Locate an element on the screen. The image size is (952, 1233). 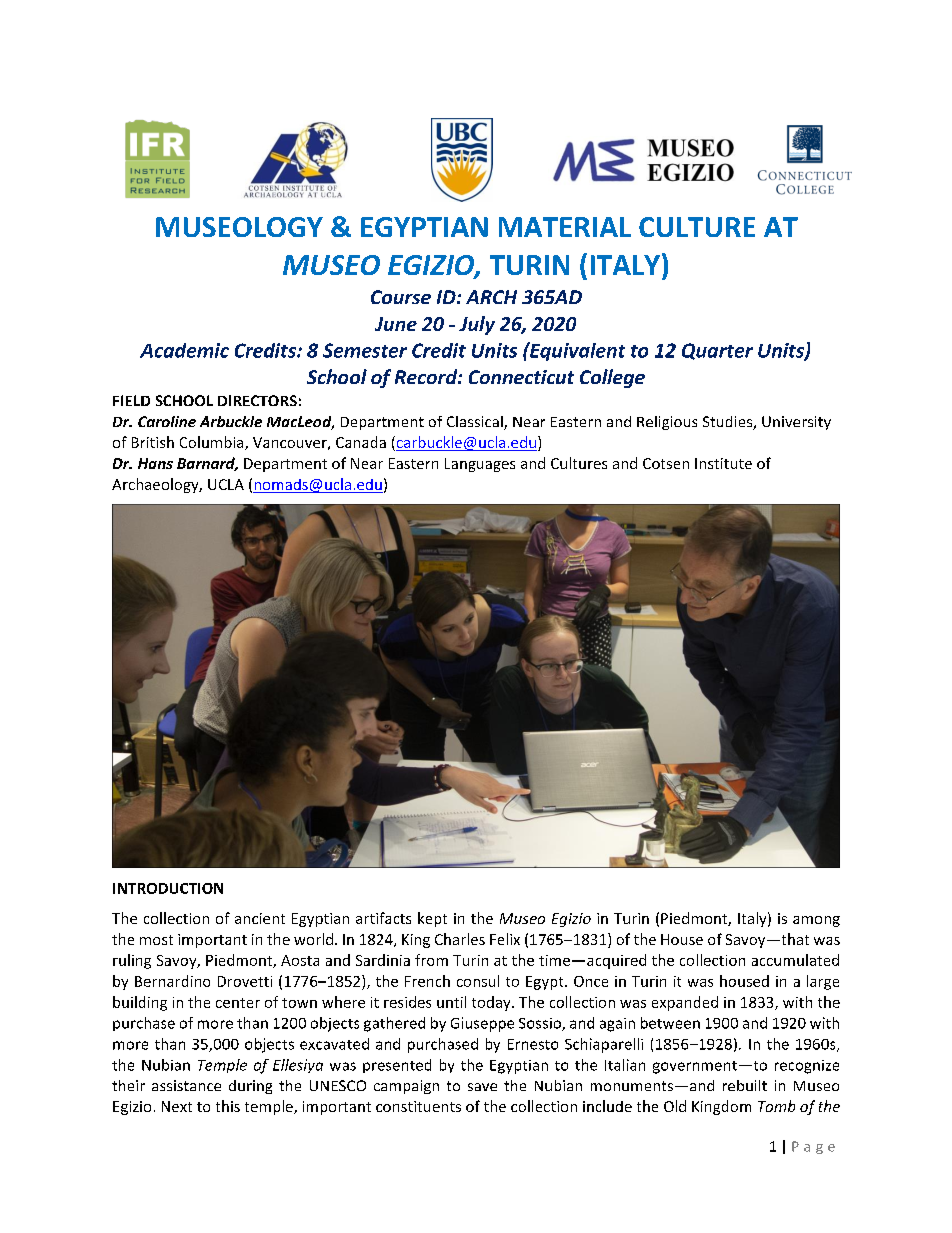
save is located at coordinates (482, 1087).
